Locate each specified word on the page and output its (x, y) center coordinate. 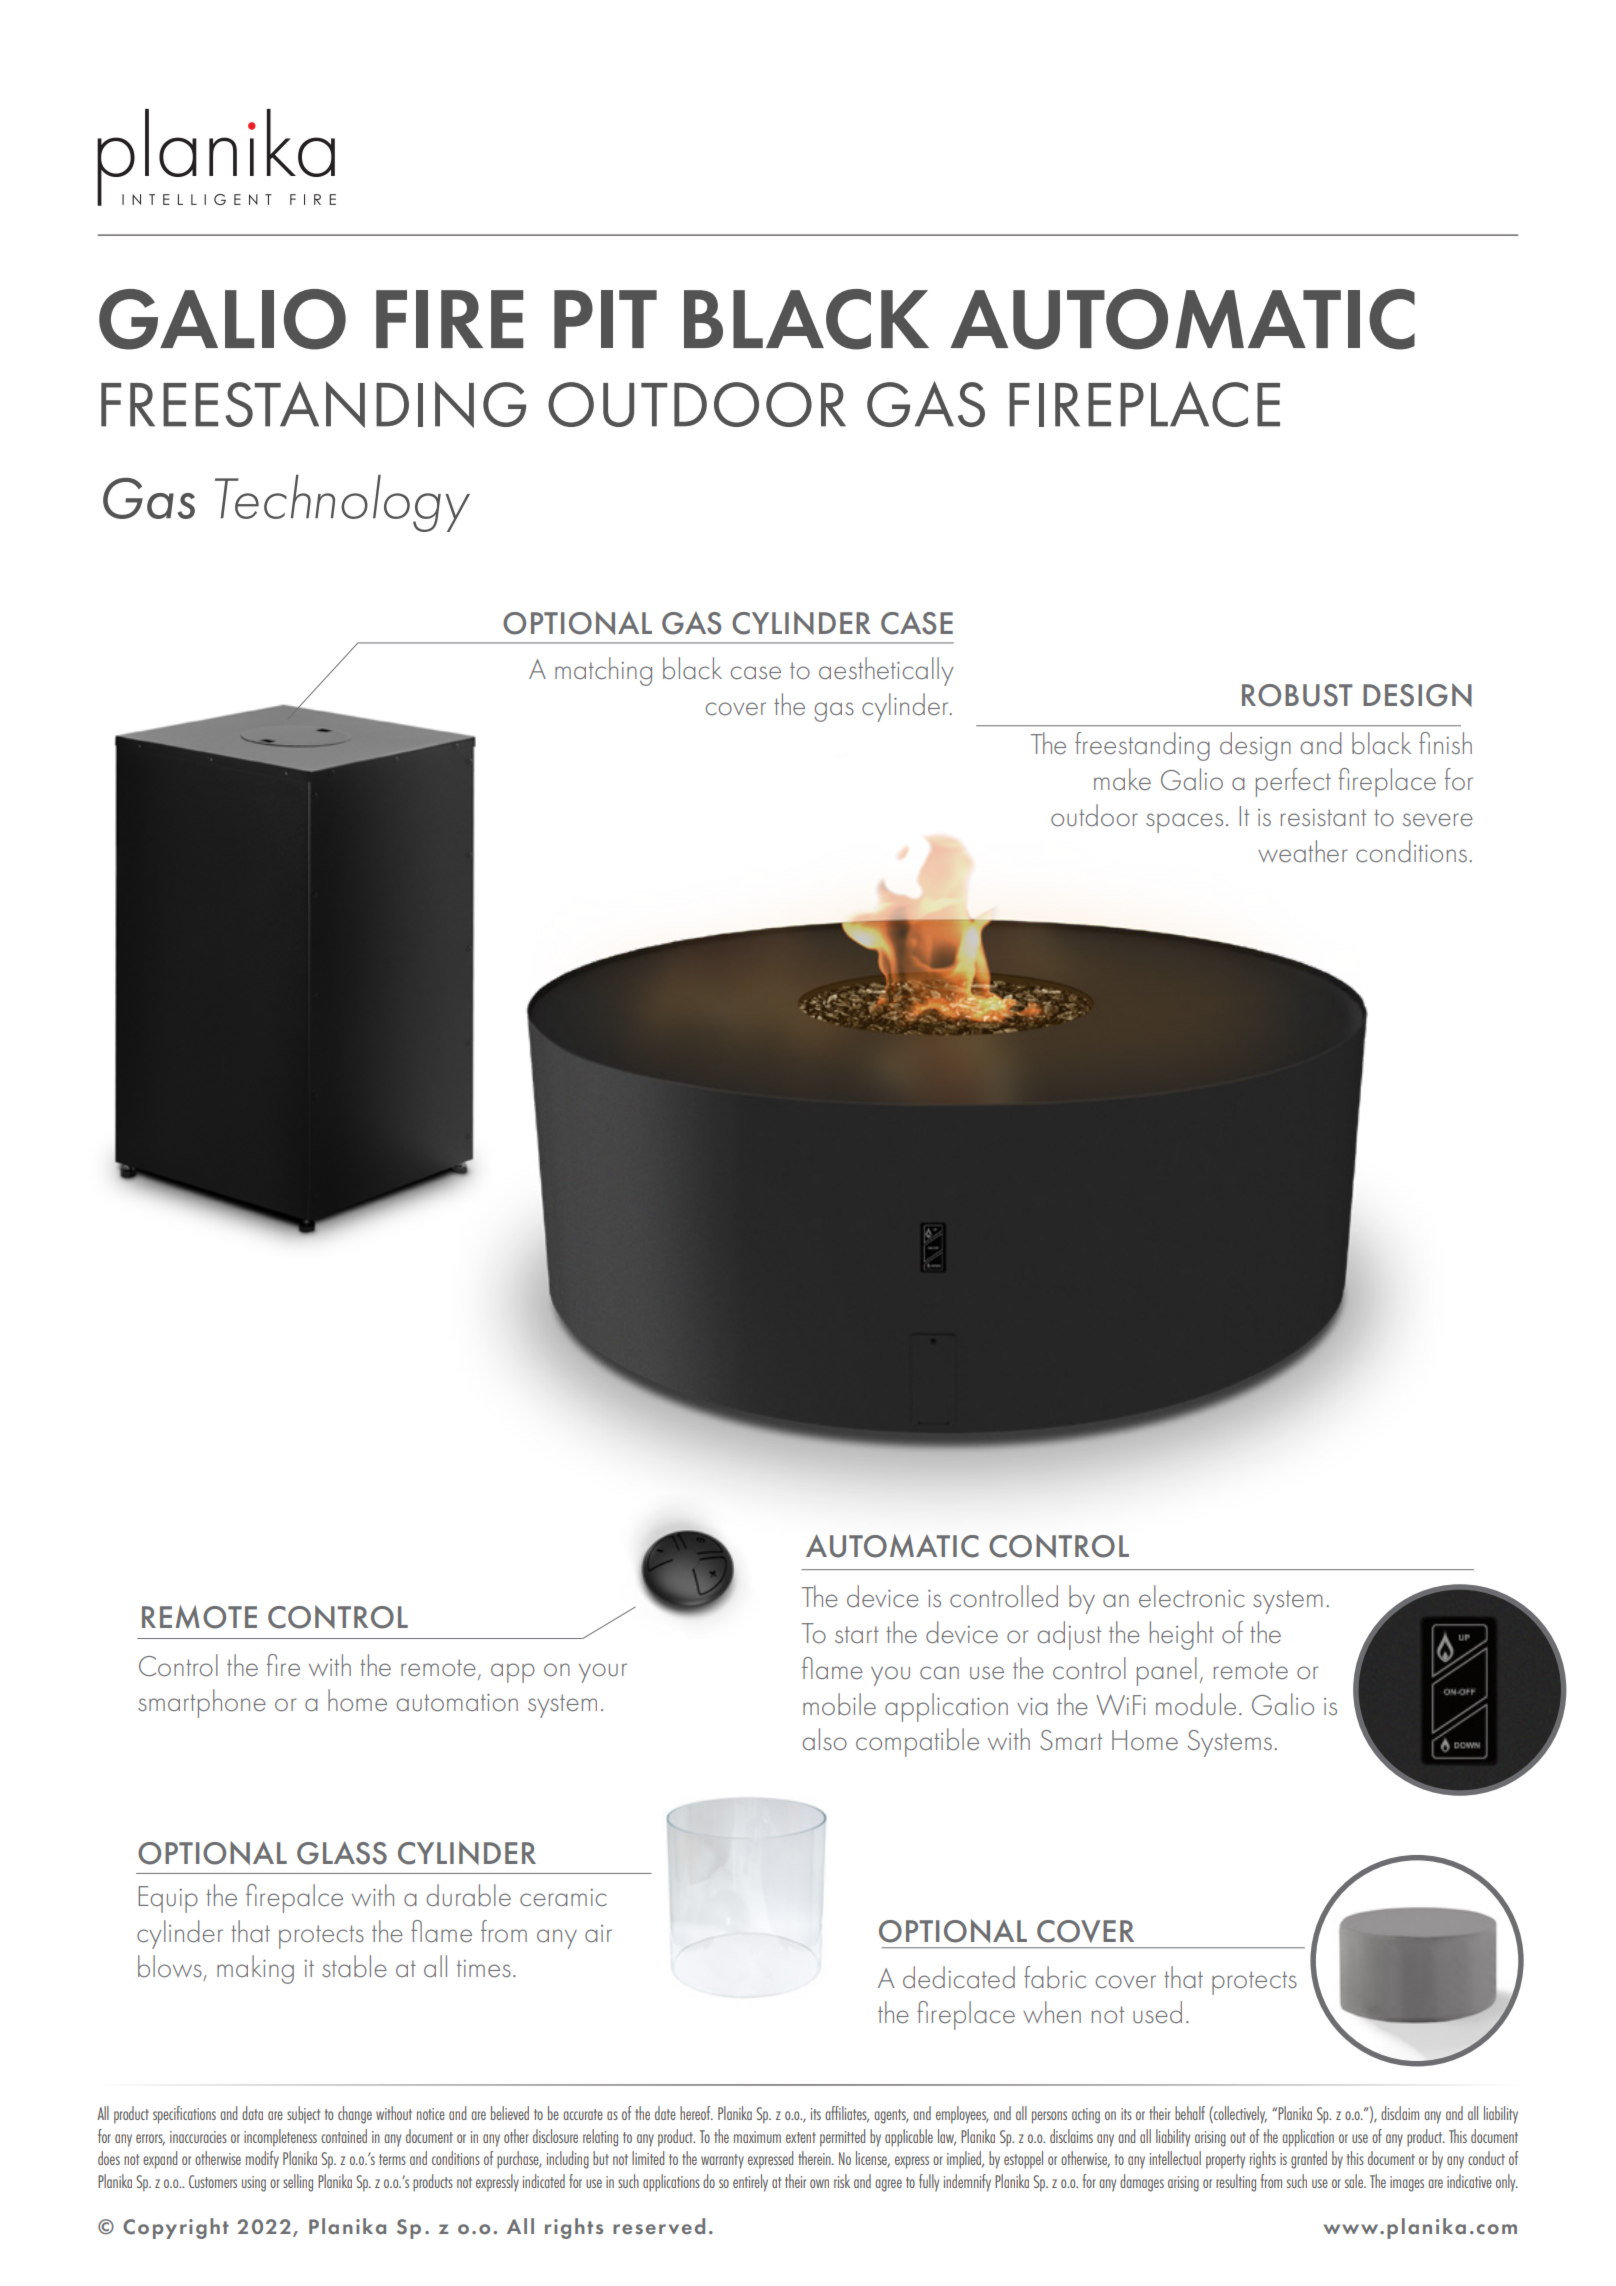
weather (1302, 851)
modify (262, 2160)
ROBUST (1297, 695)
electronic (1192, 1596)
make (1122, 779)
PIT (605, 319)
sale (1355, 2181)
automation (457, 1702)
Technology (342, 503)
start (857, 1634)
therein (815, 2158)
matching (603, 671)
